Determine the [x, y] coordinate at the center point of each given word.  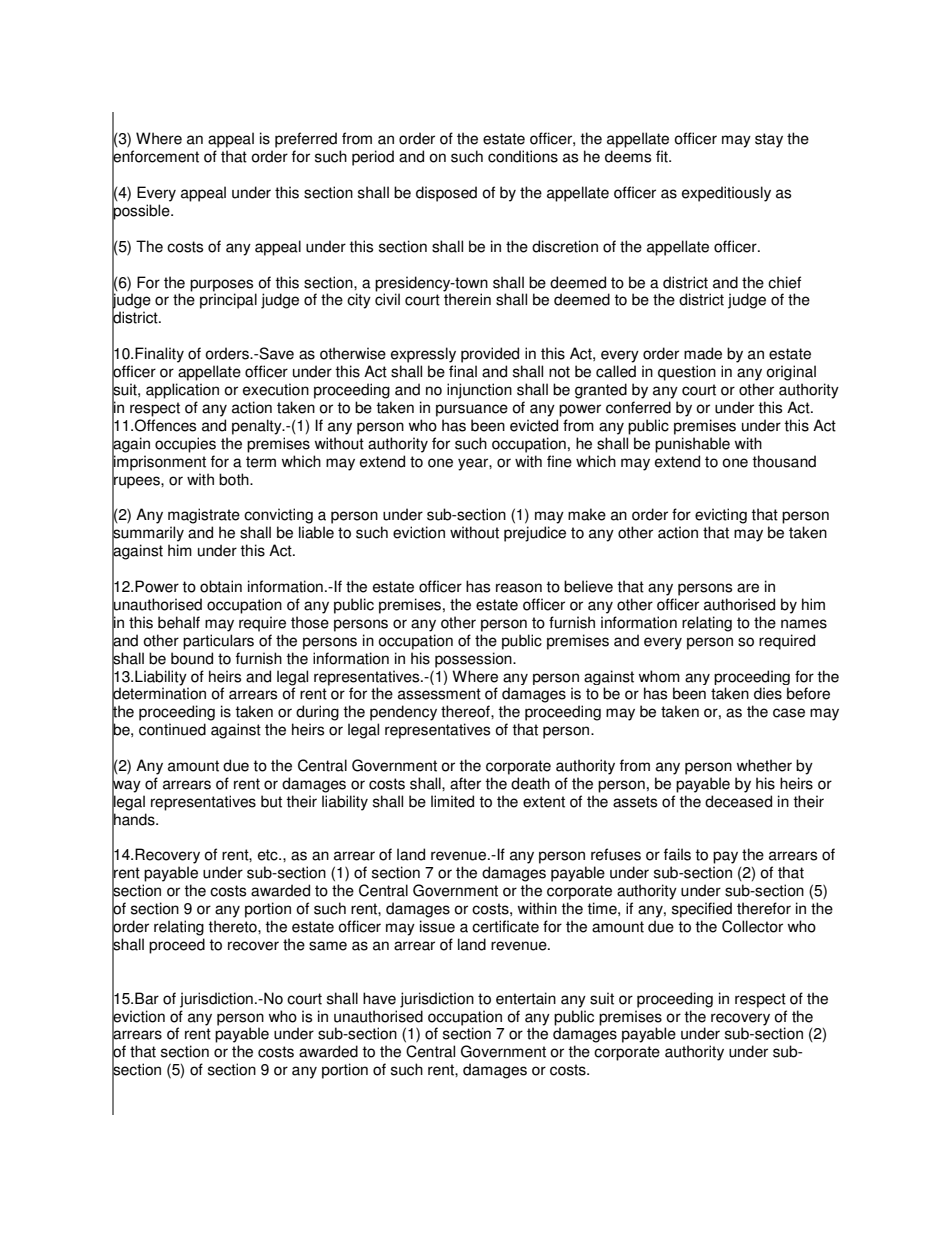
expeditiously [726, 194]
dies [768, 693]
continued [172, 729]
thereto [233, 926]
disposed [446, 194]
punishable [692, 445]
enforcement [155, 157]
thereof [466, 711]
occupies [185, 445]
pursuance [472, 410]
